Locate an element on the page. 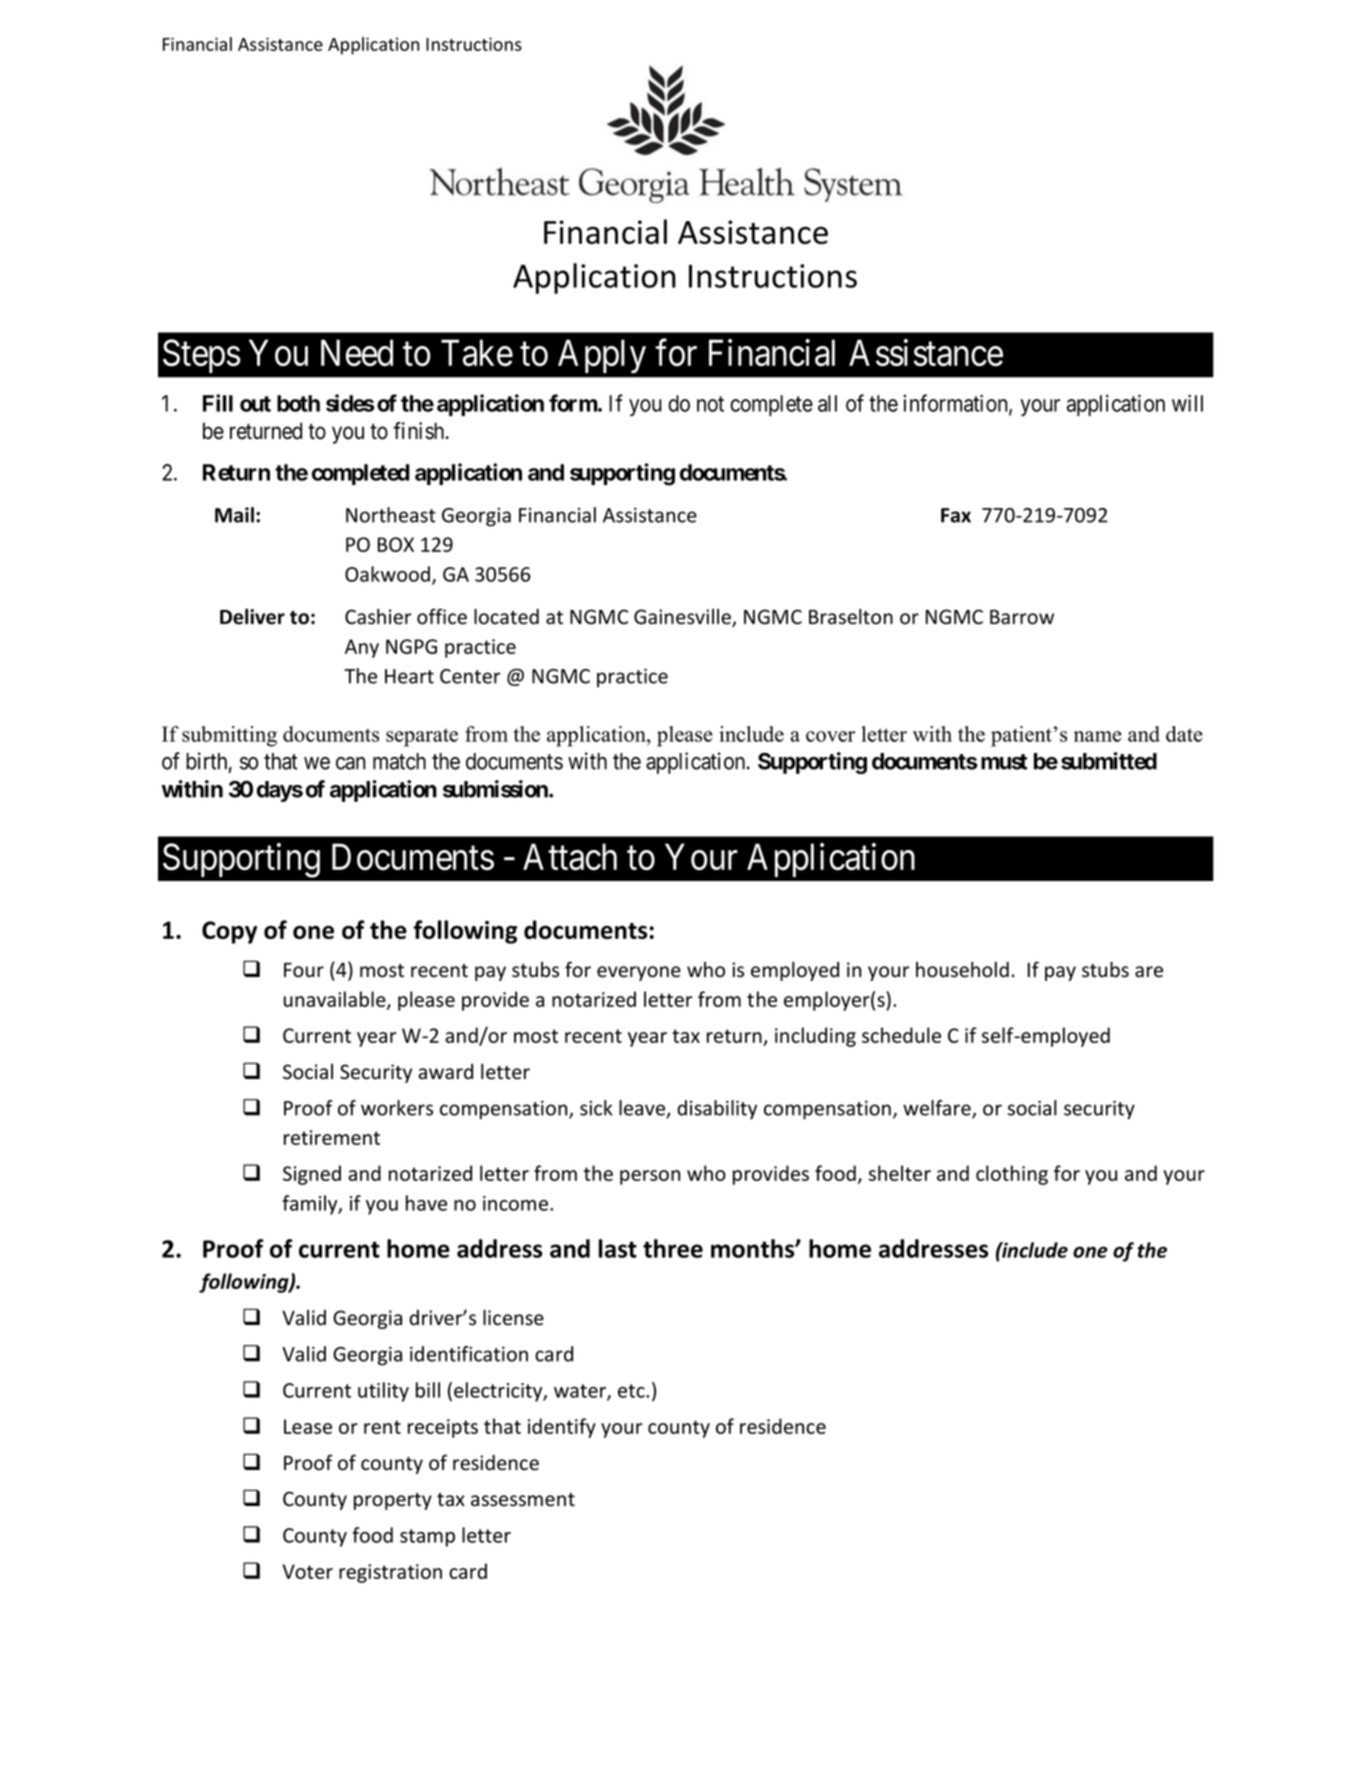  will is located at coordinates (1187, 403).
